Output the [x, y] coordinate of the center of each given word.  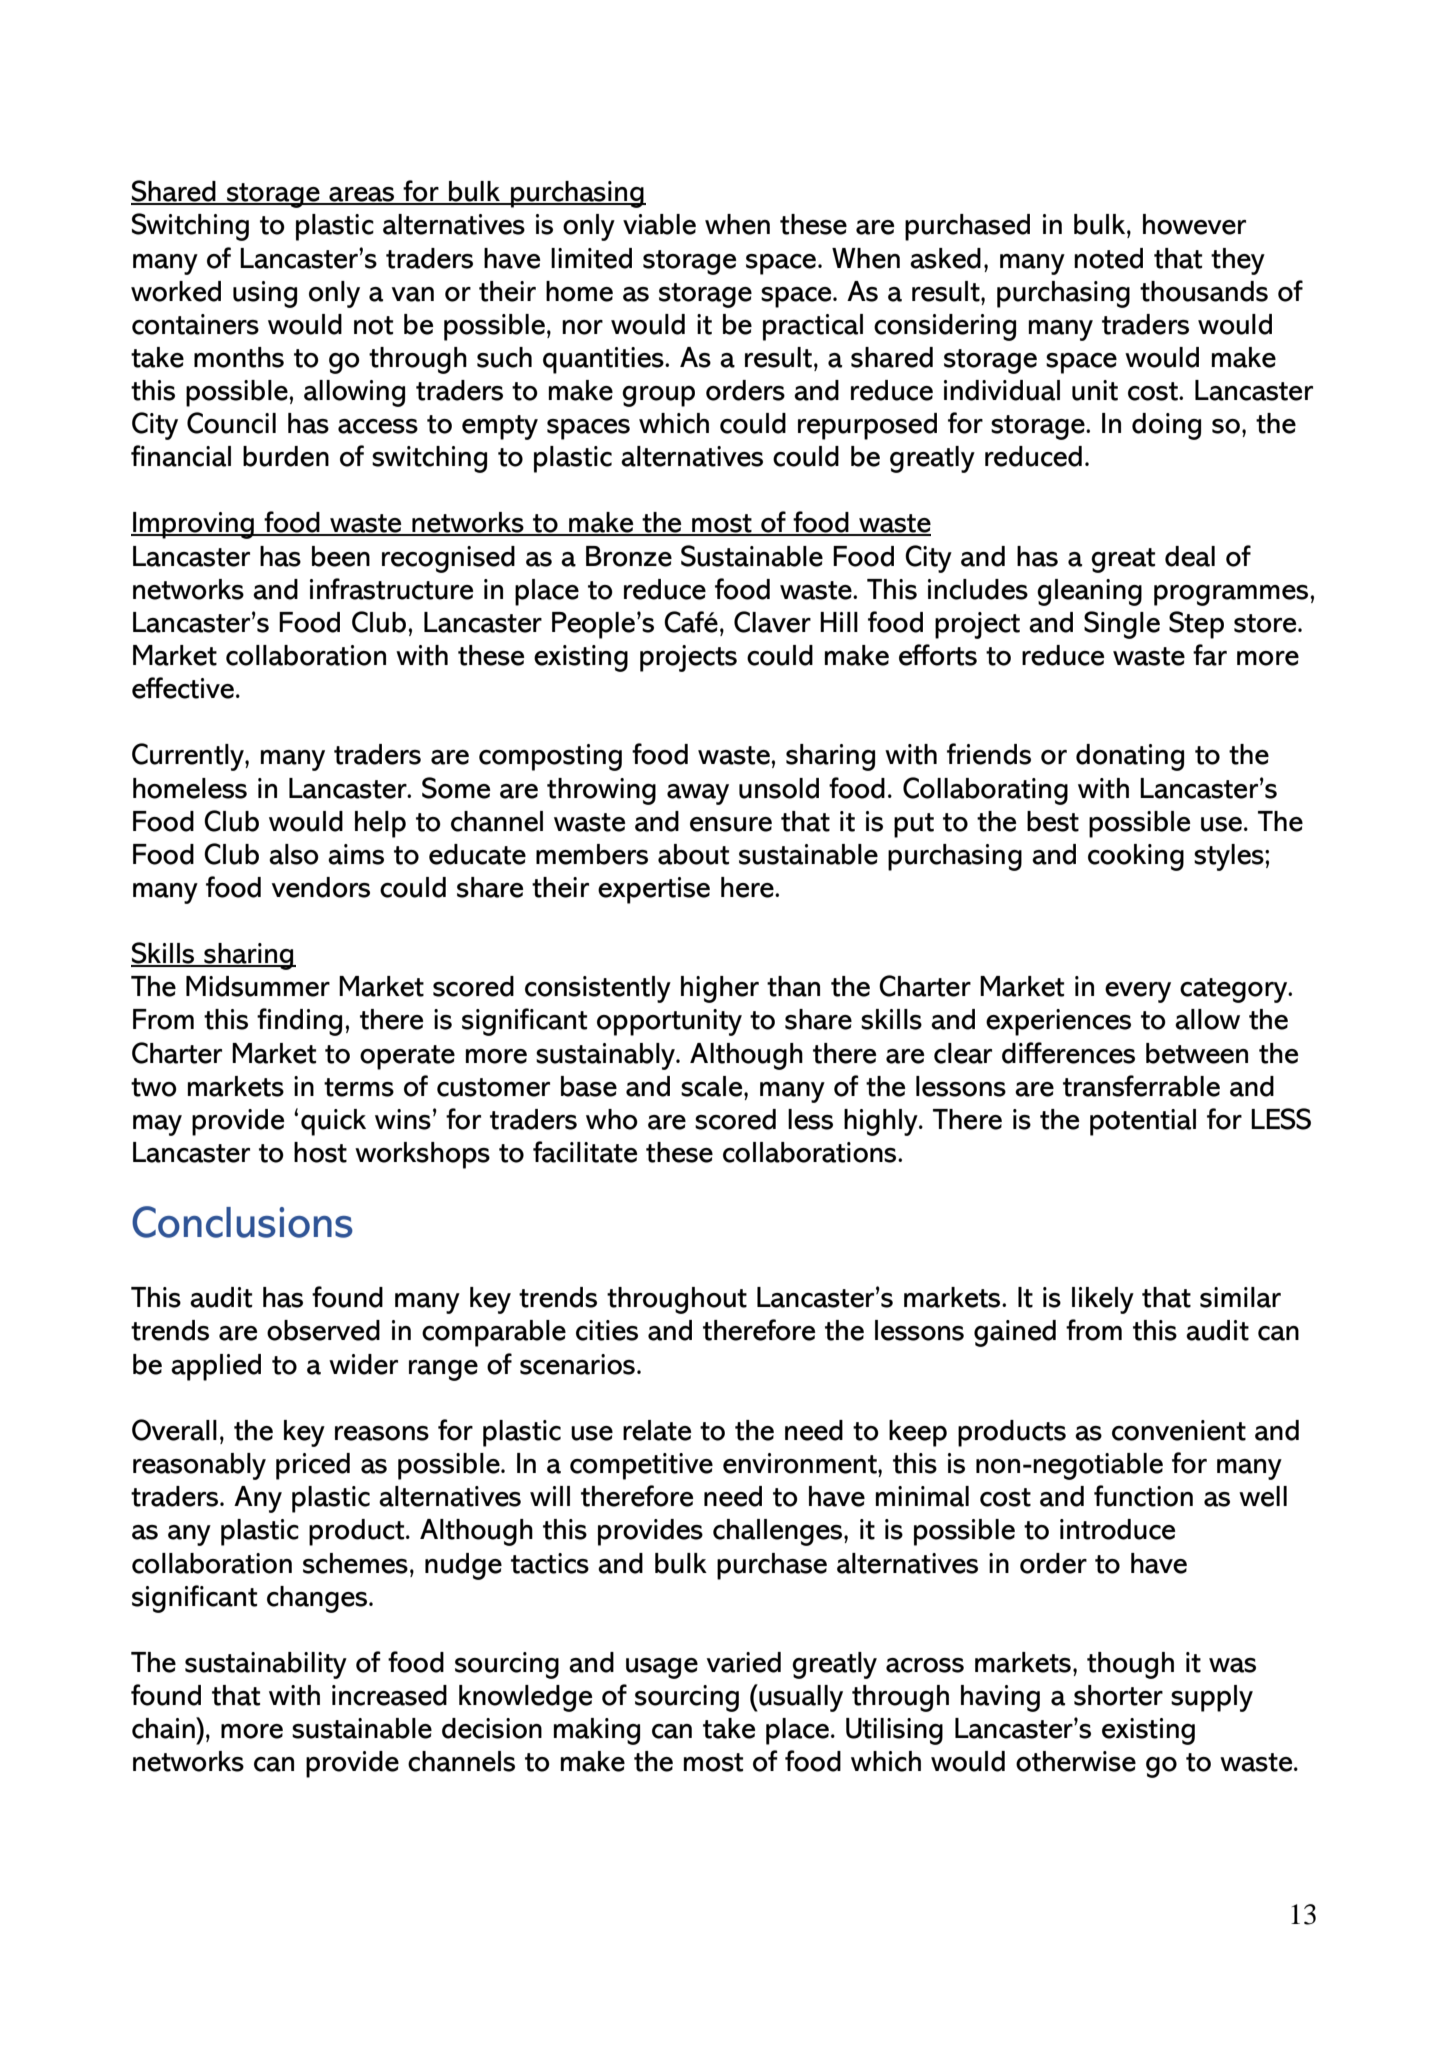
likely [1103, 1300]
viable [659, 224]
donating [1130, 757]
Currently [189, 757]
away [698, 794]
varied [744, 1662]
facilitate [585, 1152]
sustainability [266, 1665]
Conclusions [242, 1222]
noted [1108, 258]
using [265, 294]
